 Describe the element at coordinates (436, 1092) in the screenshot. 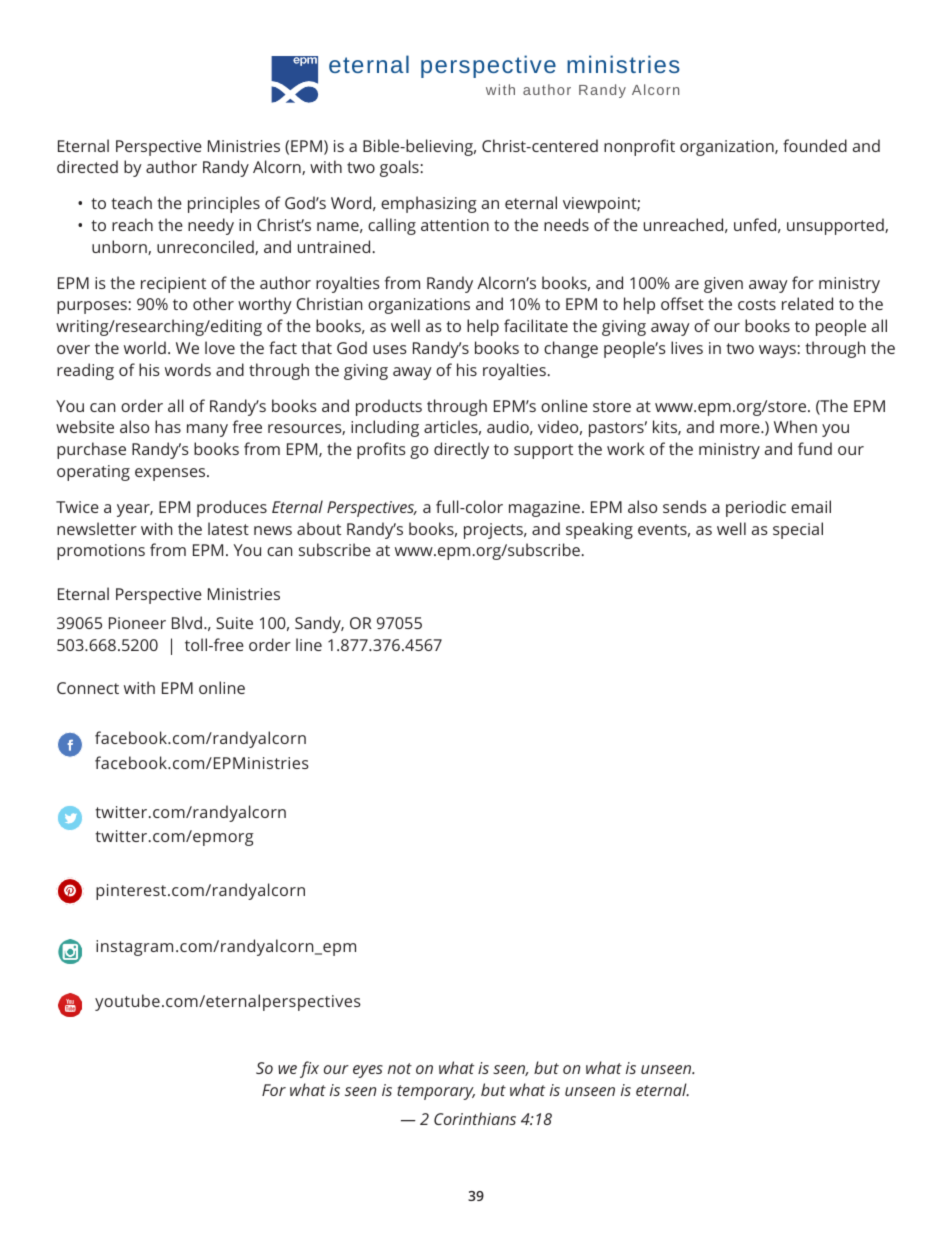

I see `temporary` at that location.
